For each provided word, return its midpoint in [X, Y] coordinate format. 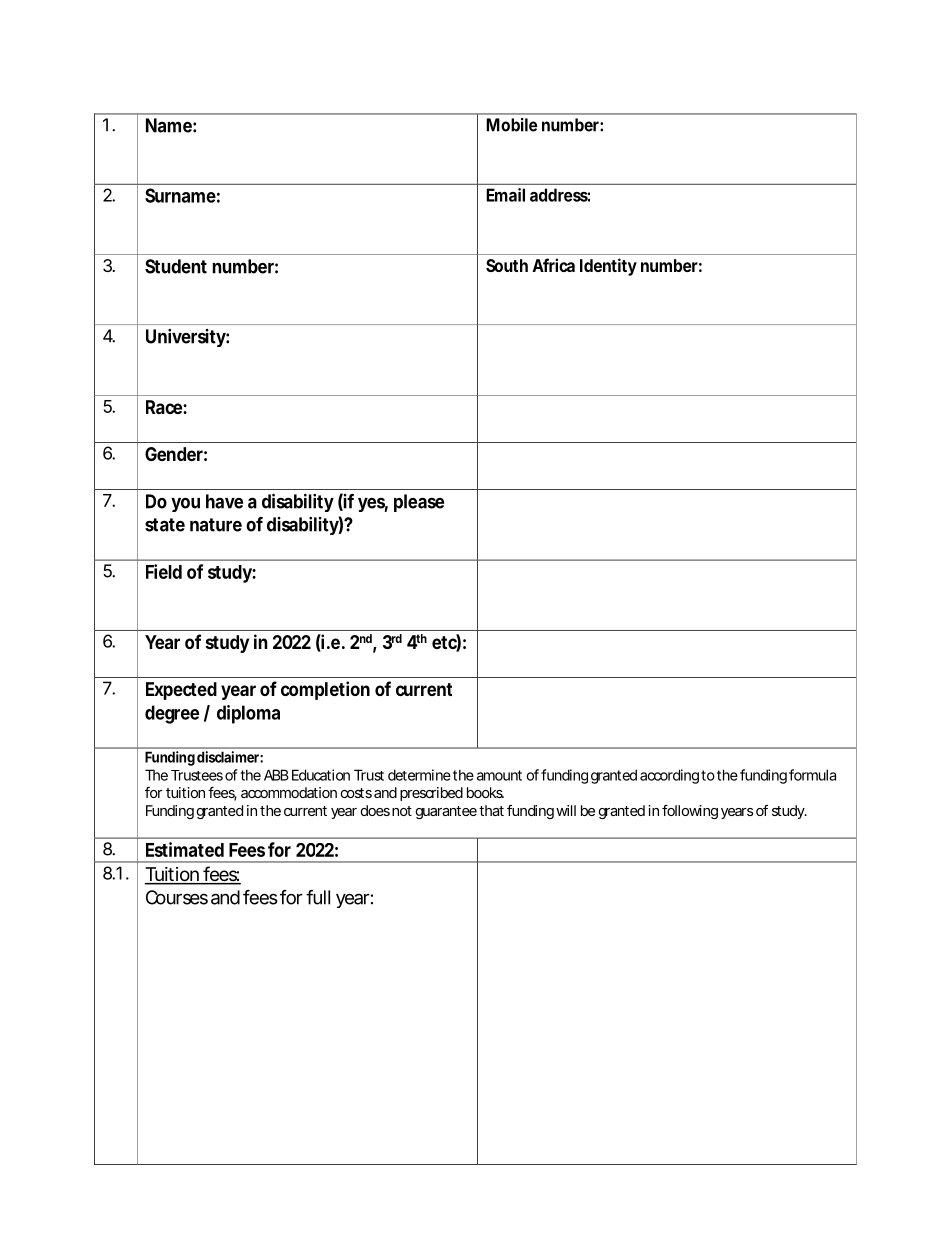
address [560, 195]
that [491, 810]
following [690, 811]
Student [176, 266]
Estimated [185, 849]
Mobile [512, 125]
